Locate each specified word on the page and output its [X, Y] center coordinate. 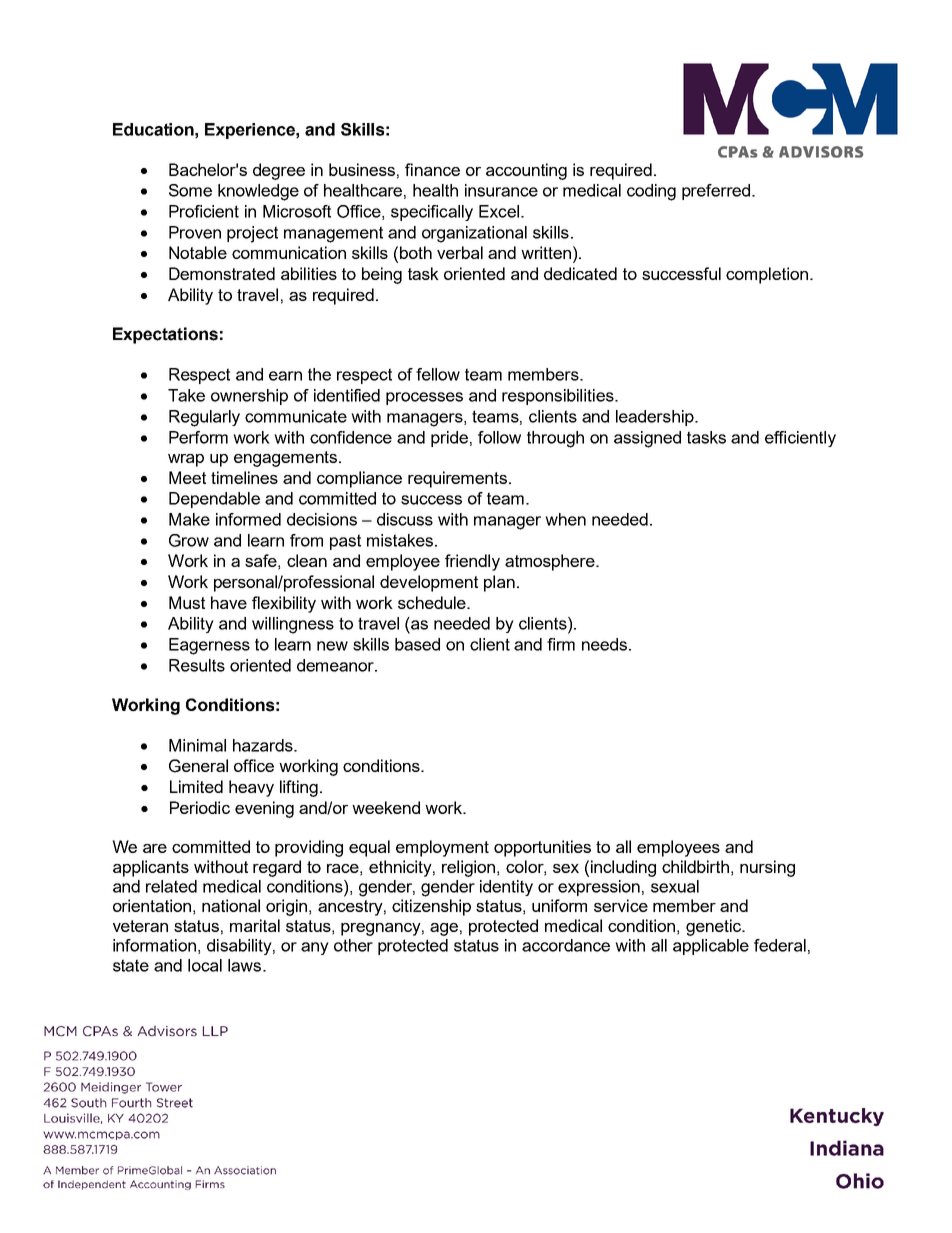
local [205, 965]
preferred [716, 192]
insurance [501, 190]
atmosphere [551, 562]
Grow [189, 540]
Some [190, 190]
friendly [472, 562]
